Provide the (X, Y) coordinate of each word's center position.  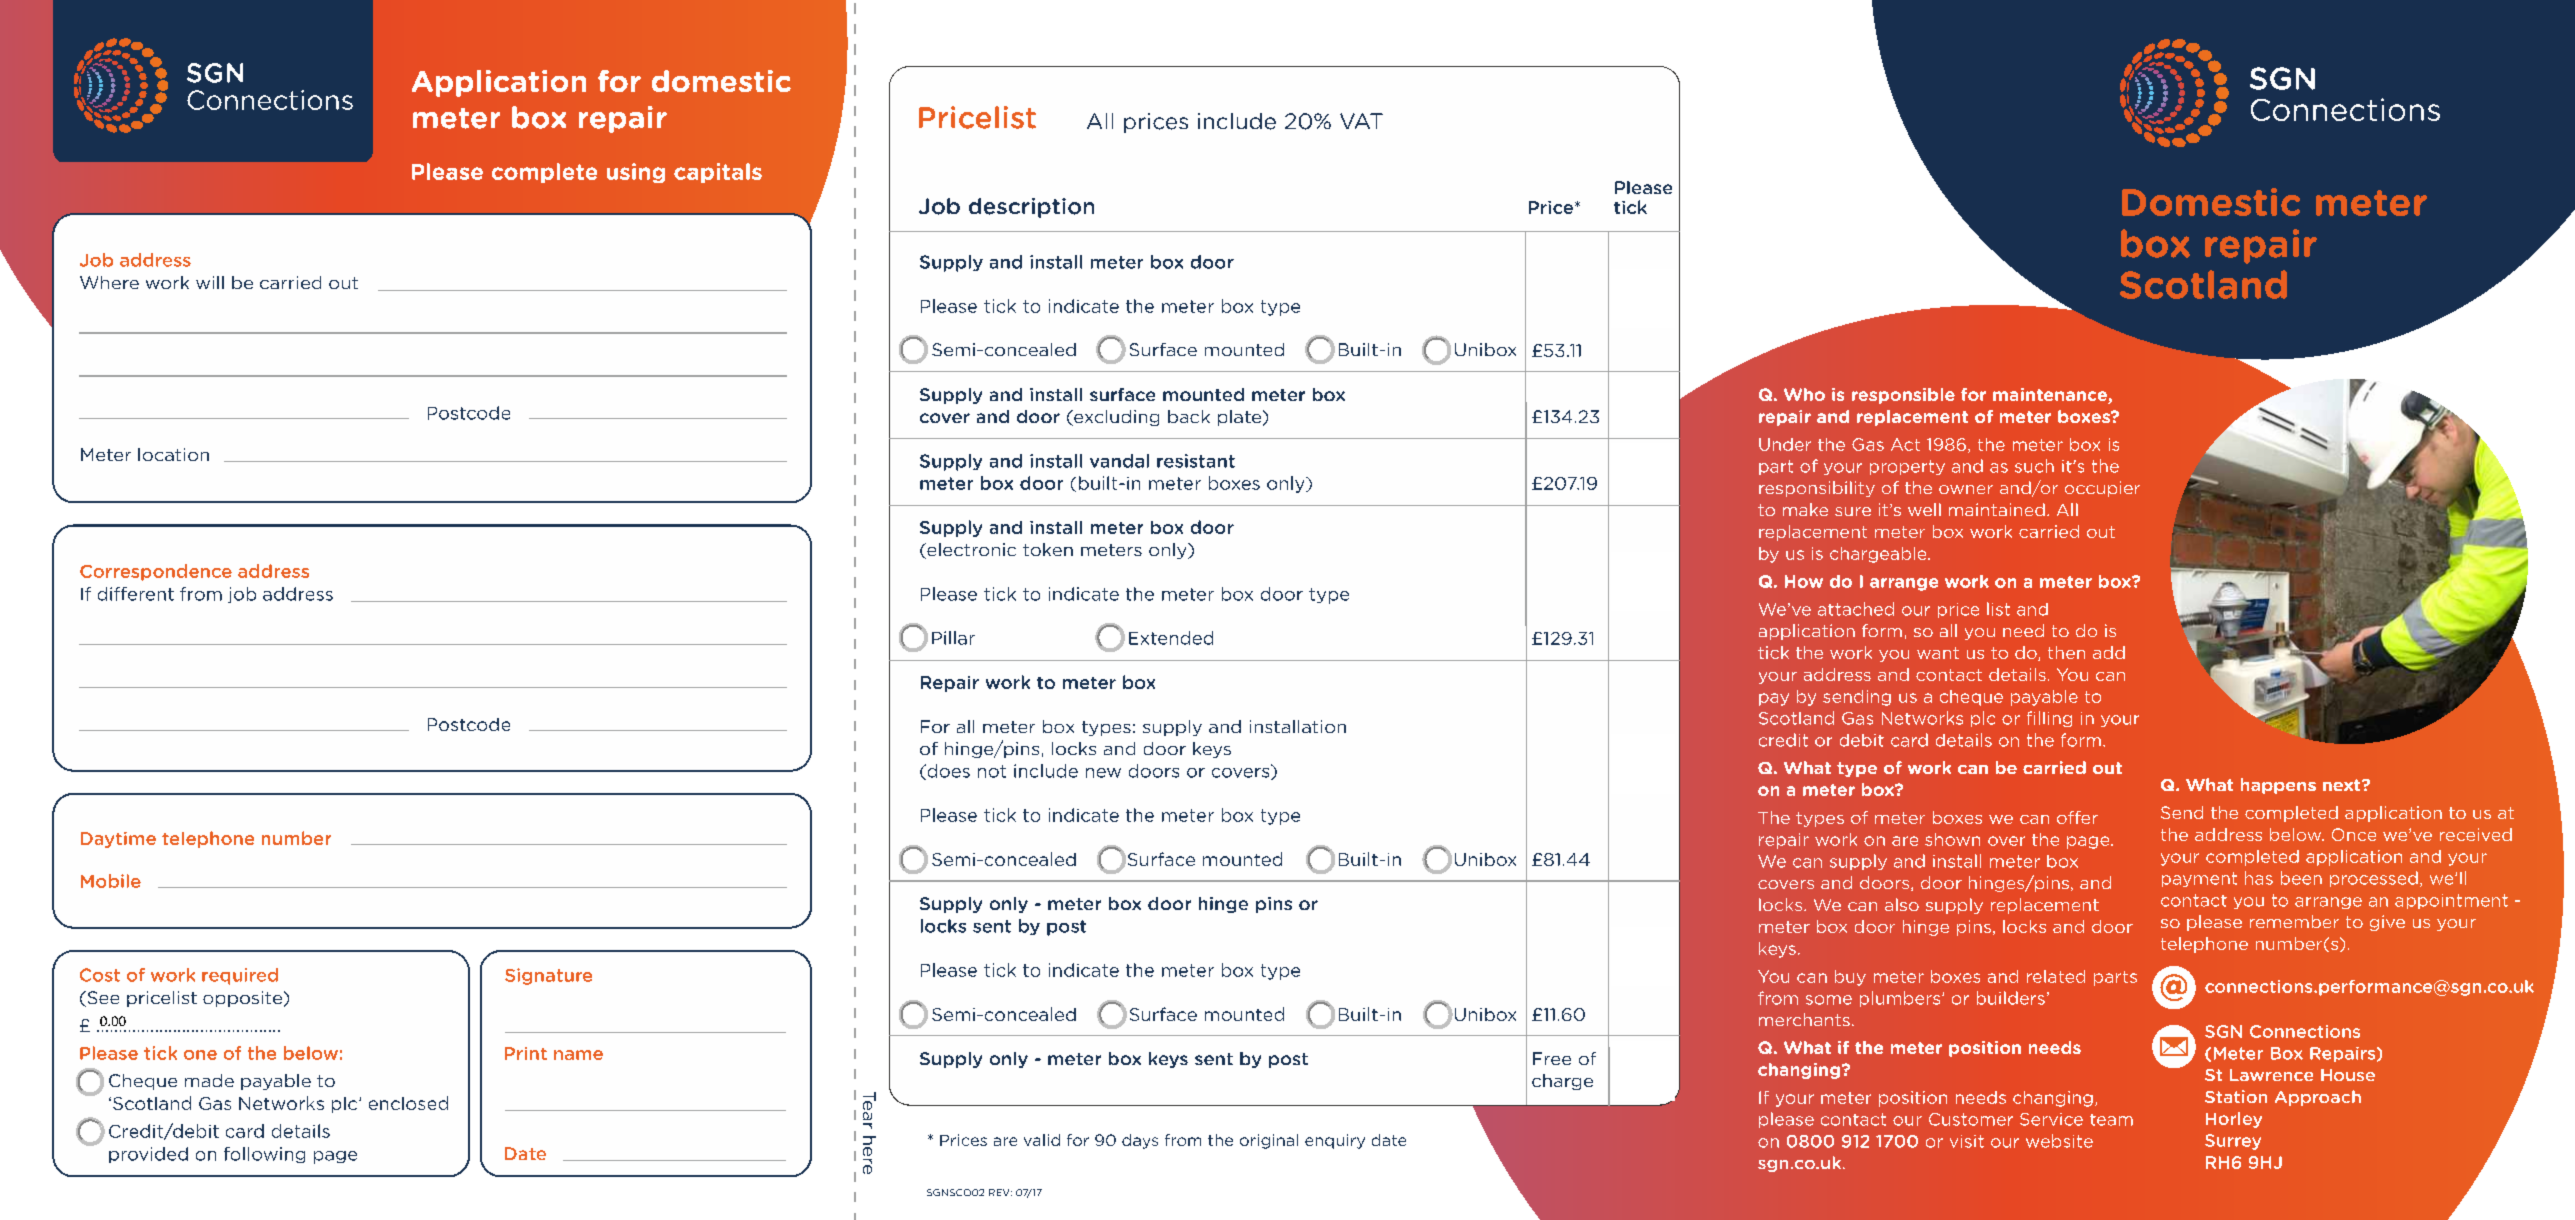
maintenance (2051, 396)
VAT (1361, 121)
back (1189, 416)
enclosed (408, 1103)
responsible (1903, 396)
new (1103, 773)
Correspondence (156, 572)
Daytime (118, 840)
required (240, 976)
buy (1850, 978)
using (636, 173)
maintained (1997, 509)
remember (2294, 921)
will (210, 282)
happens (2278, 786)
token (1048, 549)
